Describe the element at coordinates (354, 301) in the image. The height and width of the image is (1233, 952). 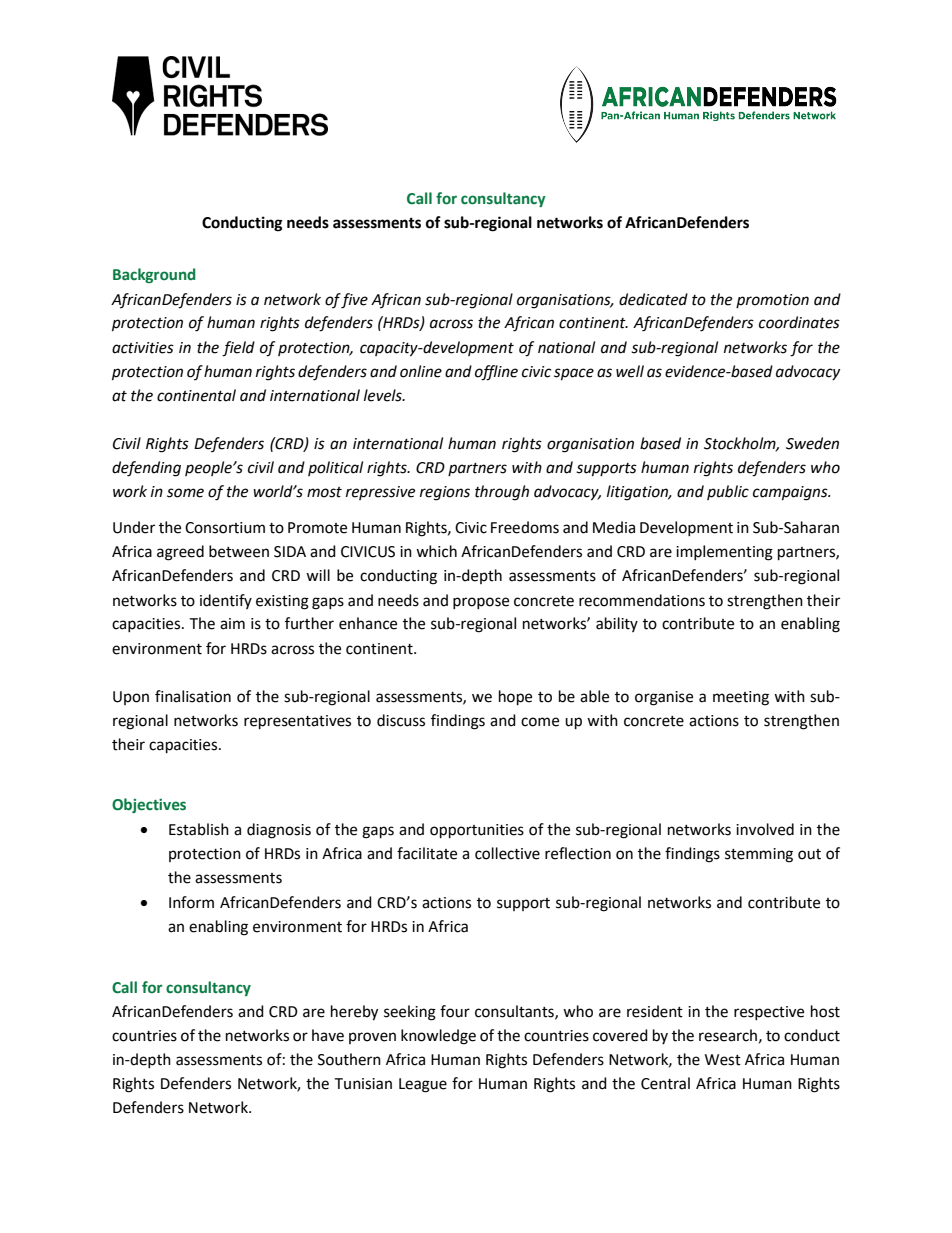
I see `five` at that location.
